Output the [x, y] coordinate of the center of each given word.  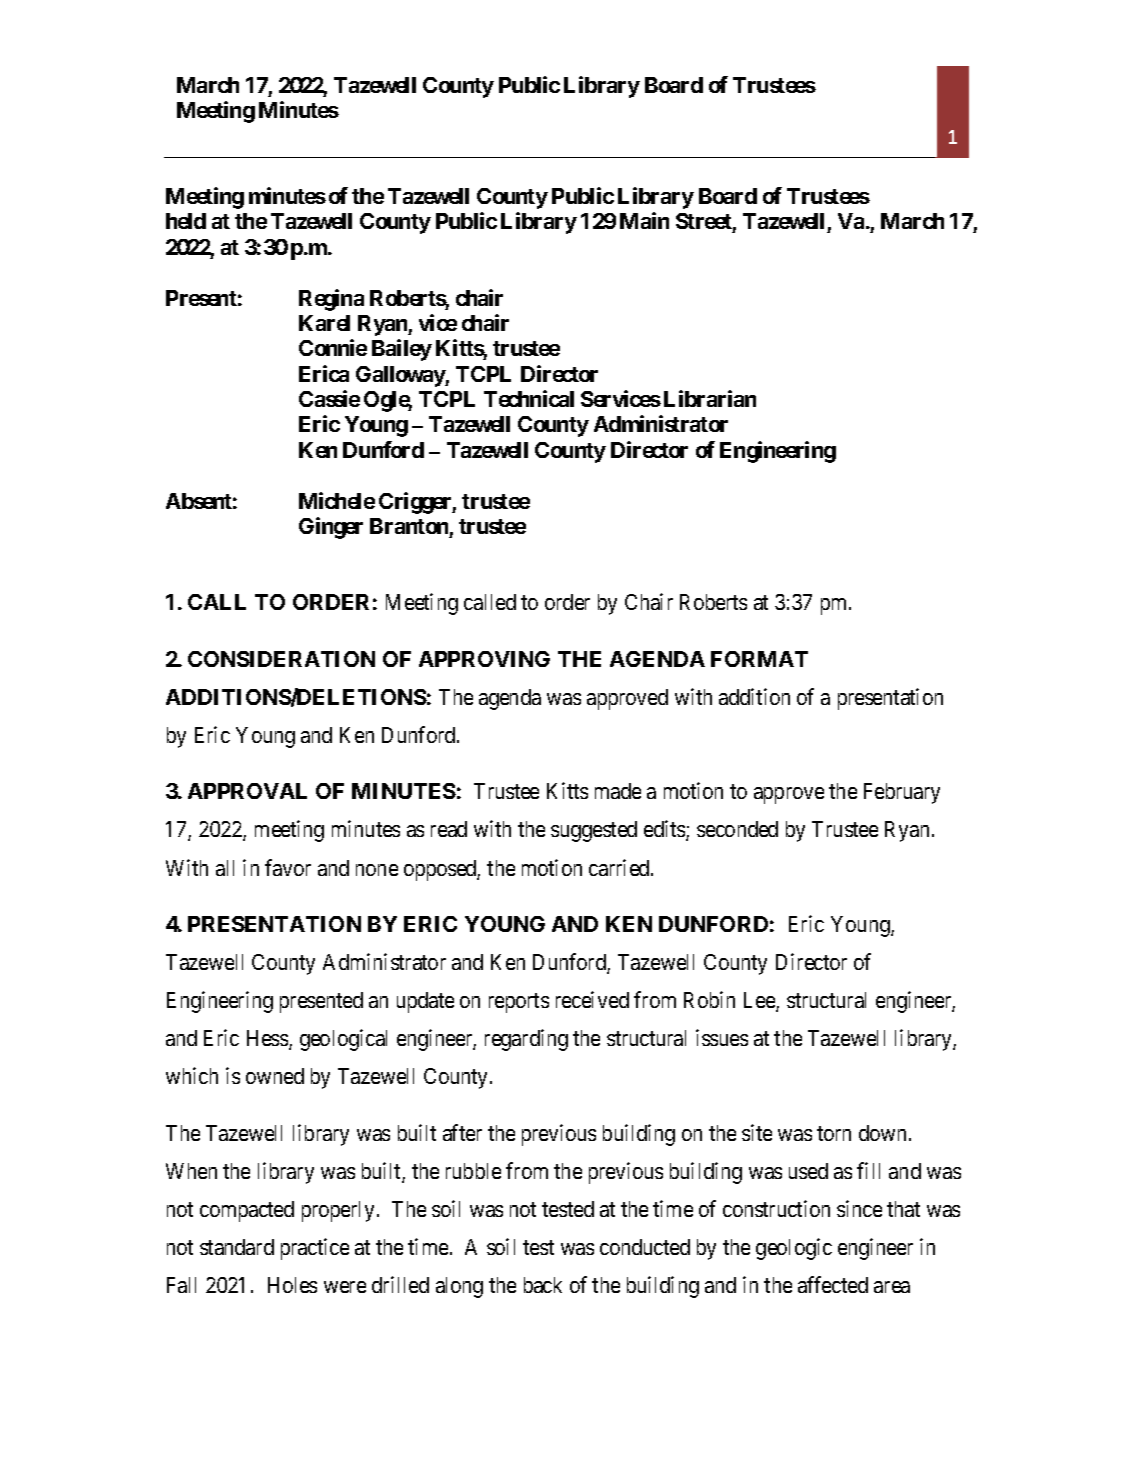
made [618, 791]
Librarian [710, 398]
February [902, 793]
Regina [331, 300]
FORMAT [759, 659]
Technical [529, 398]
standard [237, 1247]
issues [722, 1037]
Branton [409, 526]
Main [644, 220]
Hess [268, 1039]
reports [519, 1003]
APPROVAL [247, 791]
